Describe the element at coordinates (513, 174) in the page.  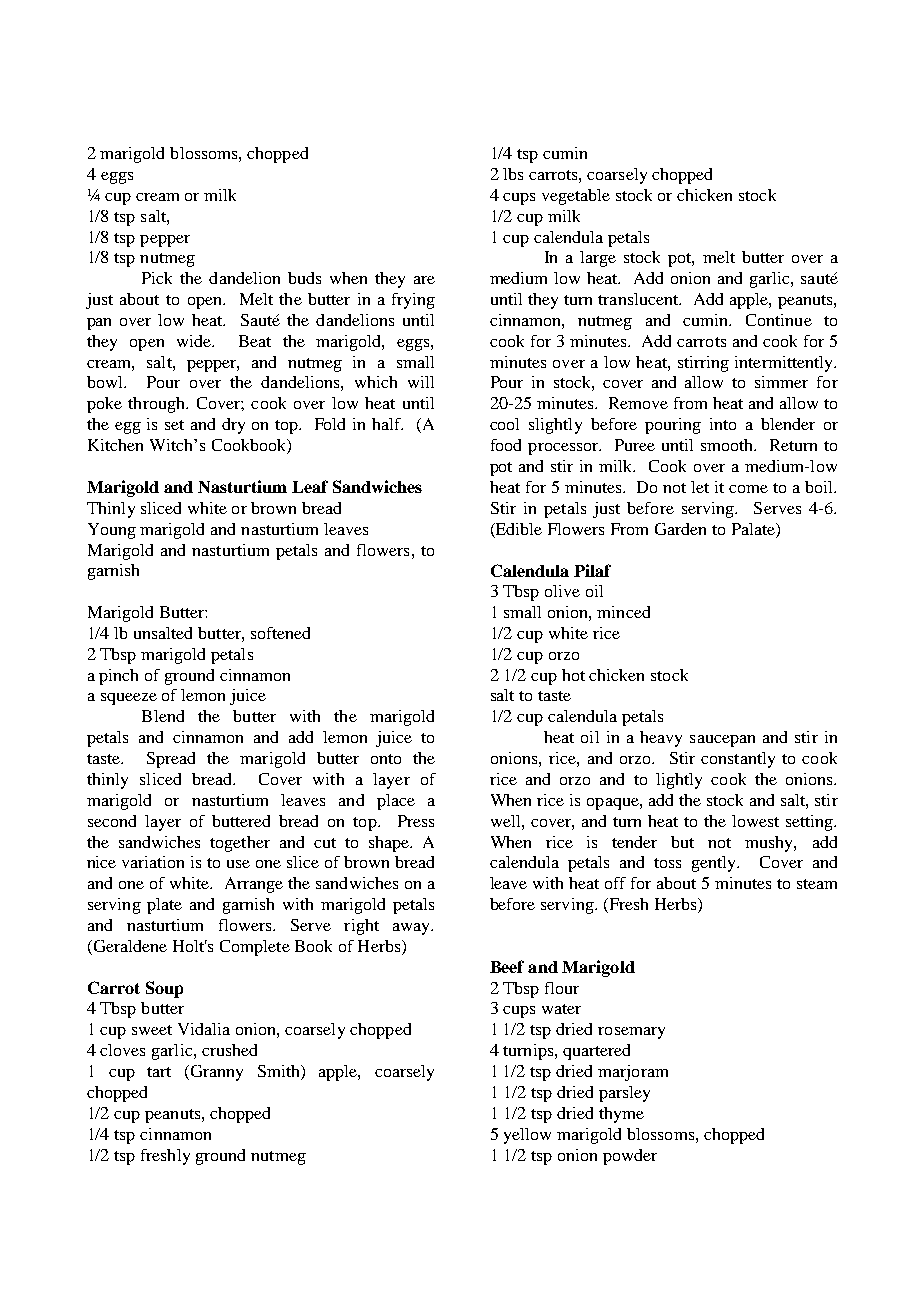
I see `lbs` at that location.
